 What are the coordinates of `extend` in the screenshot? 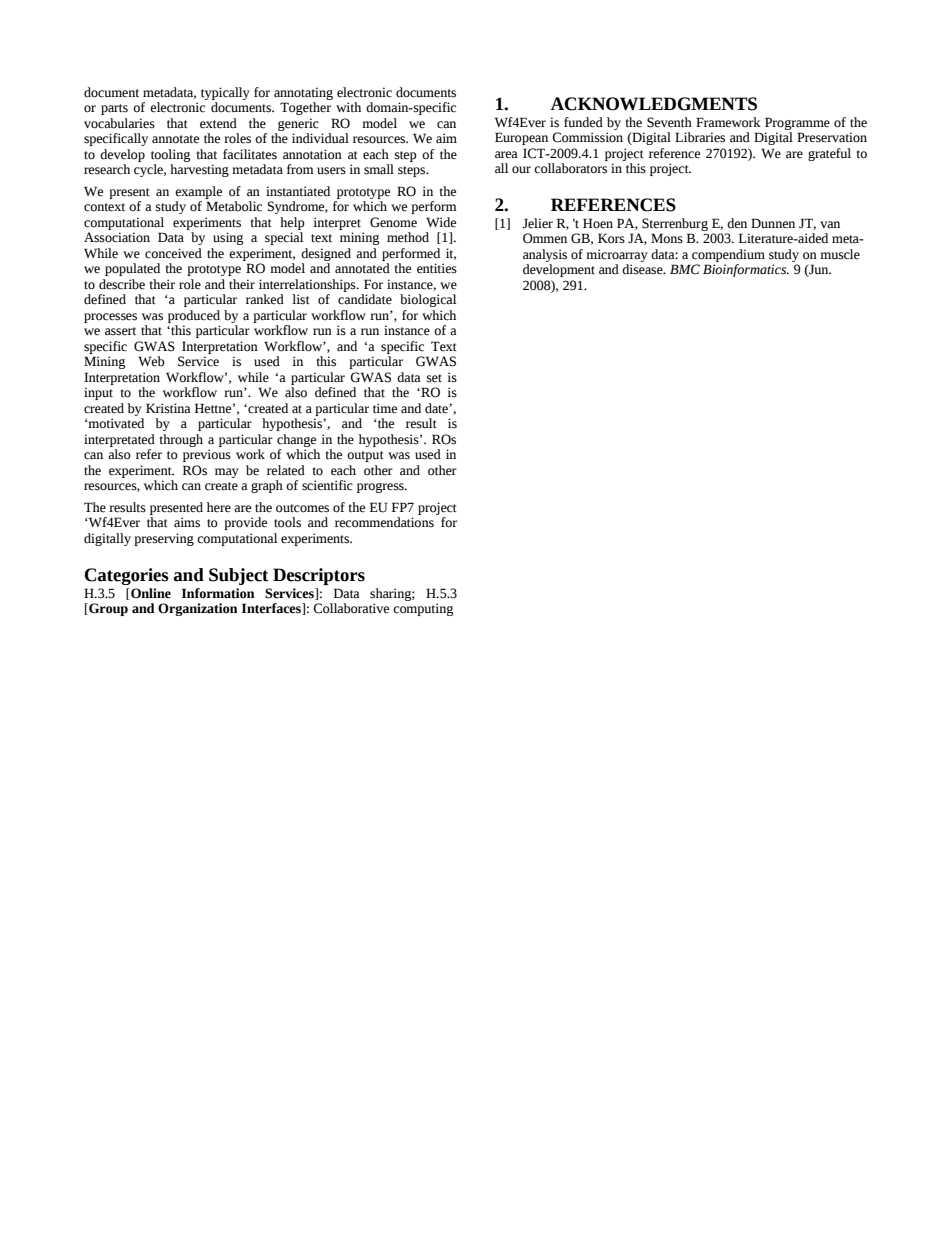 It's located at (218, 123).
